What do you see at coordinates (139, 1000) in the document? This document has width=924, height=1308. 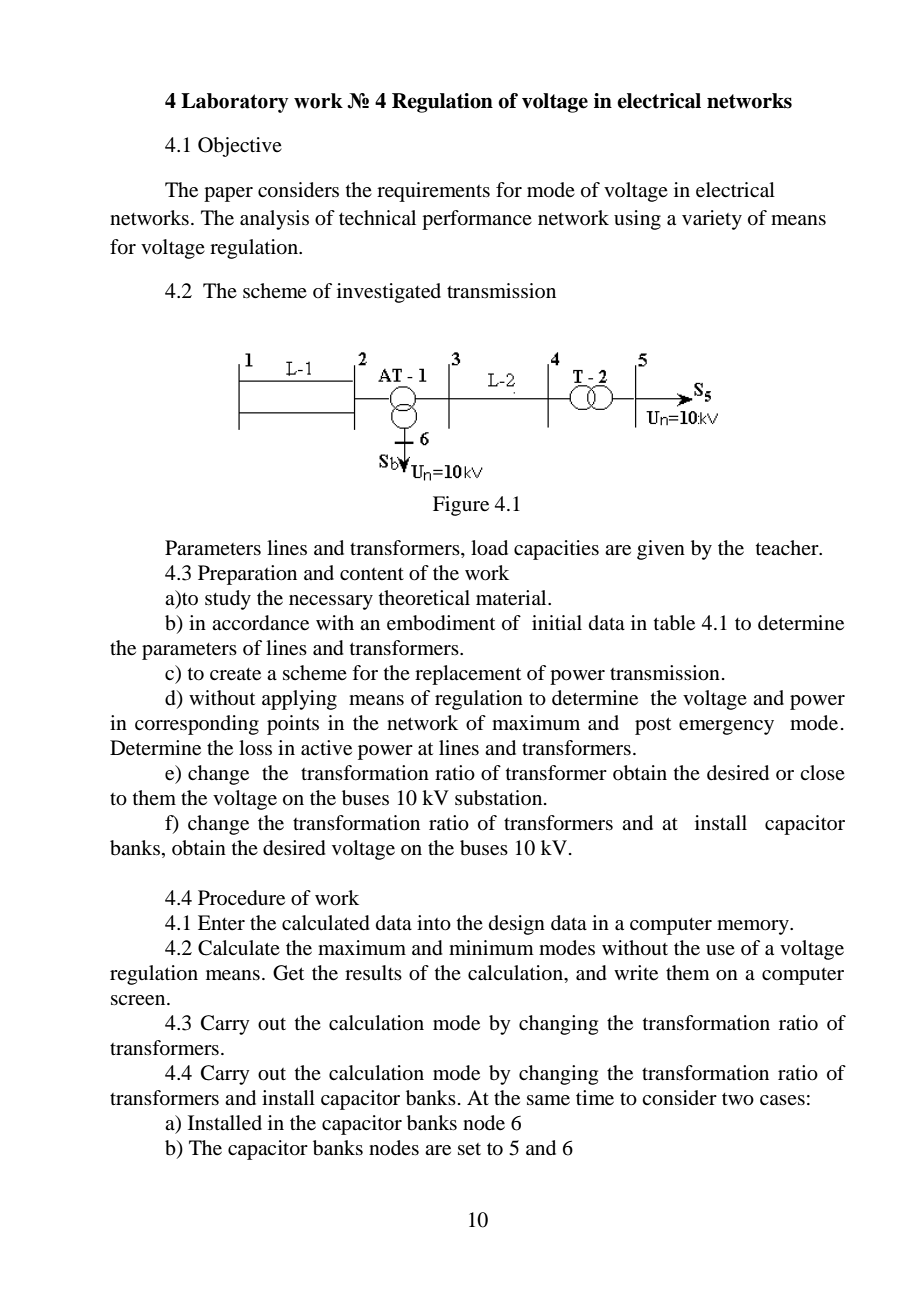 I see `screen` at bounding box center [139, 1000].
